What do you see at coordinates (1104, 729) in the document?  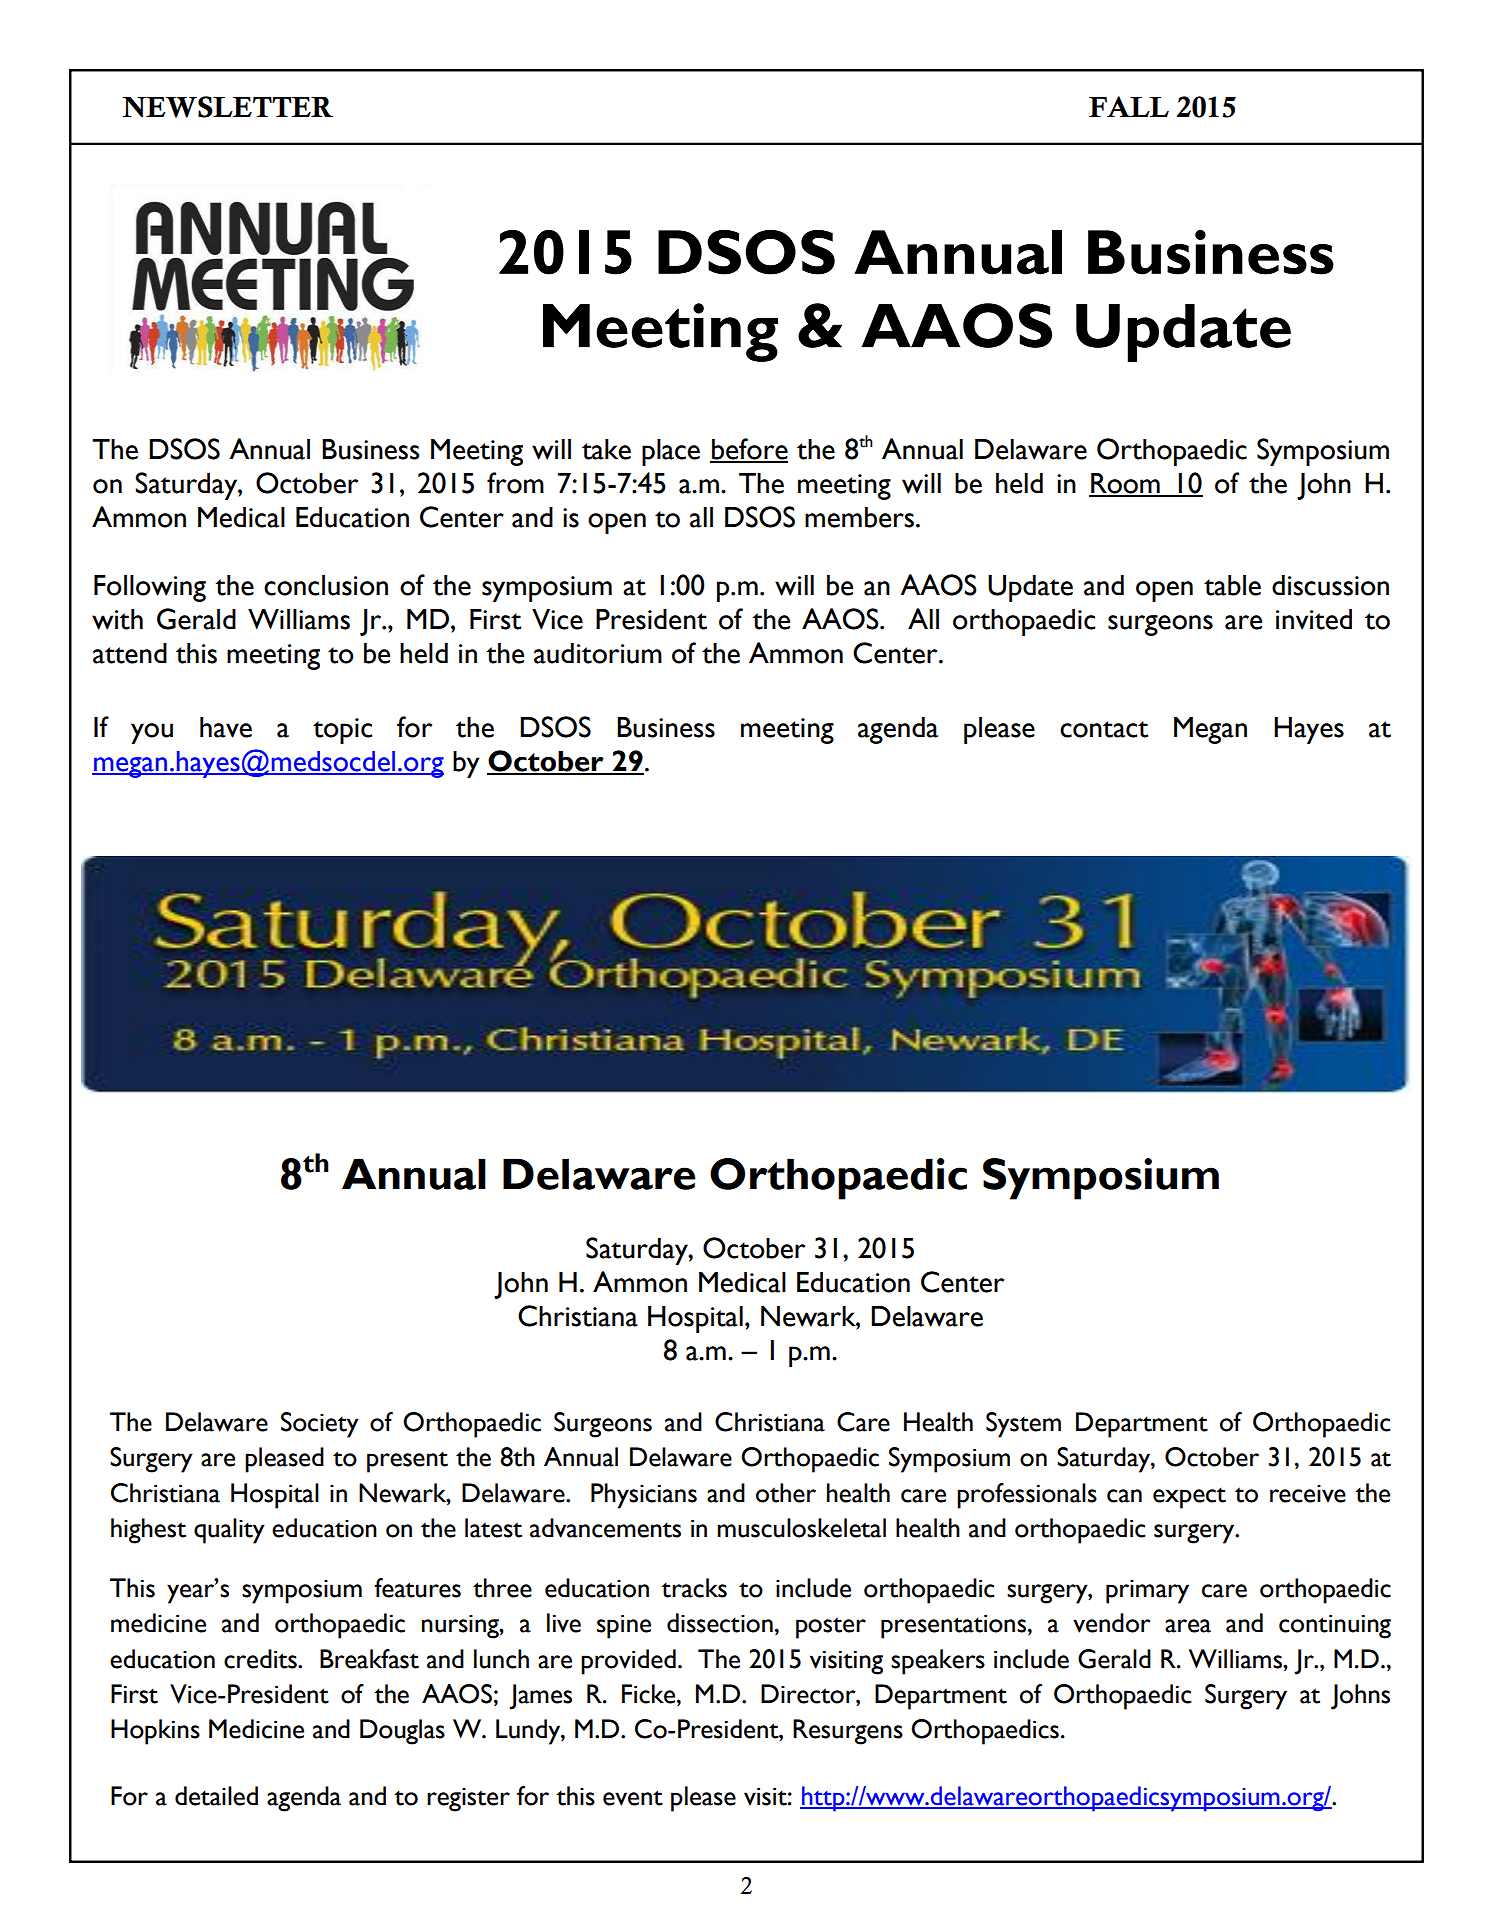 I see `contact` at bounding box center [1104, 729].
